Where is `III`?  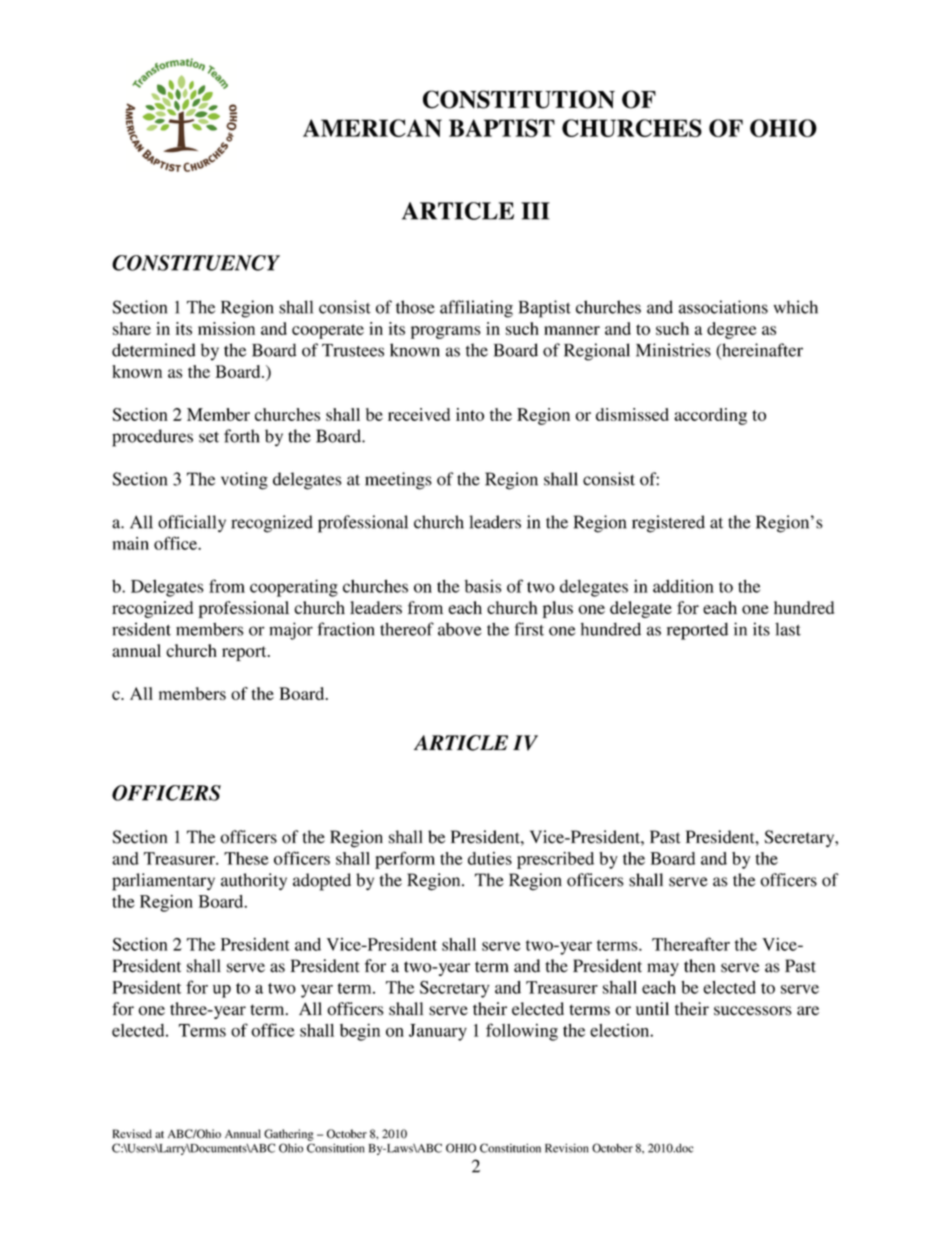
III is located at coordinates (535, 211).
